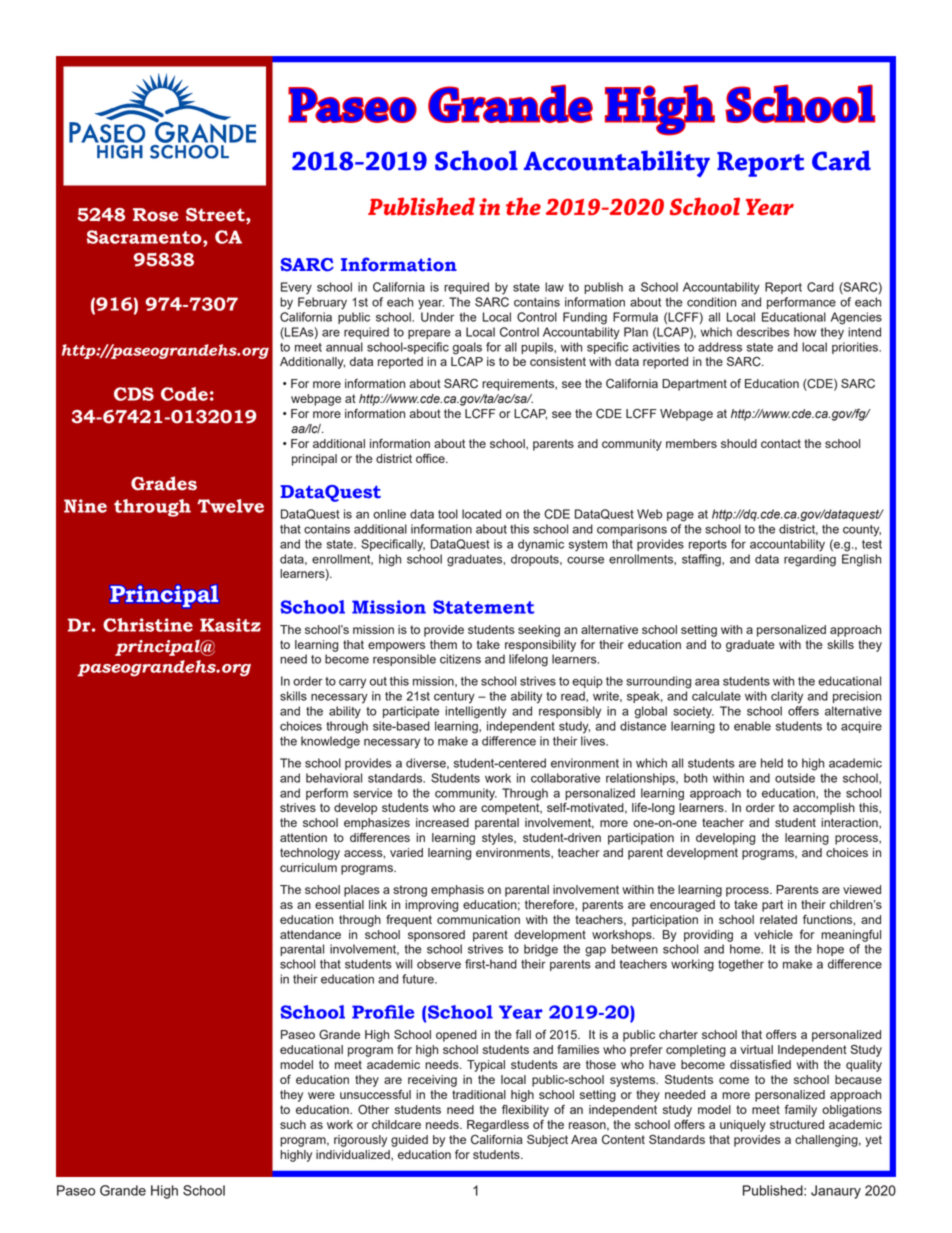 The width and height of the screenshot is (952, 1233). Describe the element at coordinates (554, 287) in the screenshot. I see `law` at that location.
